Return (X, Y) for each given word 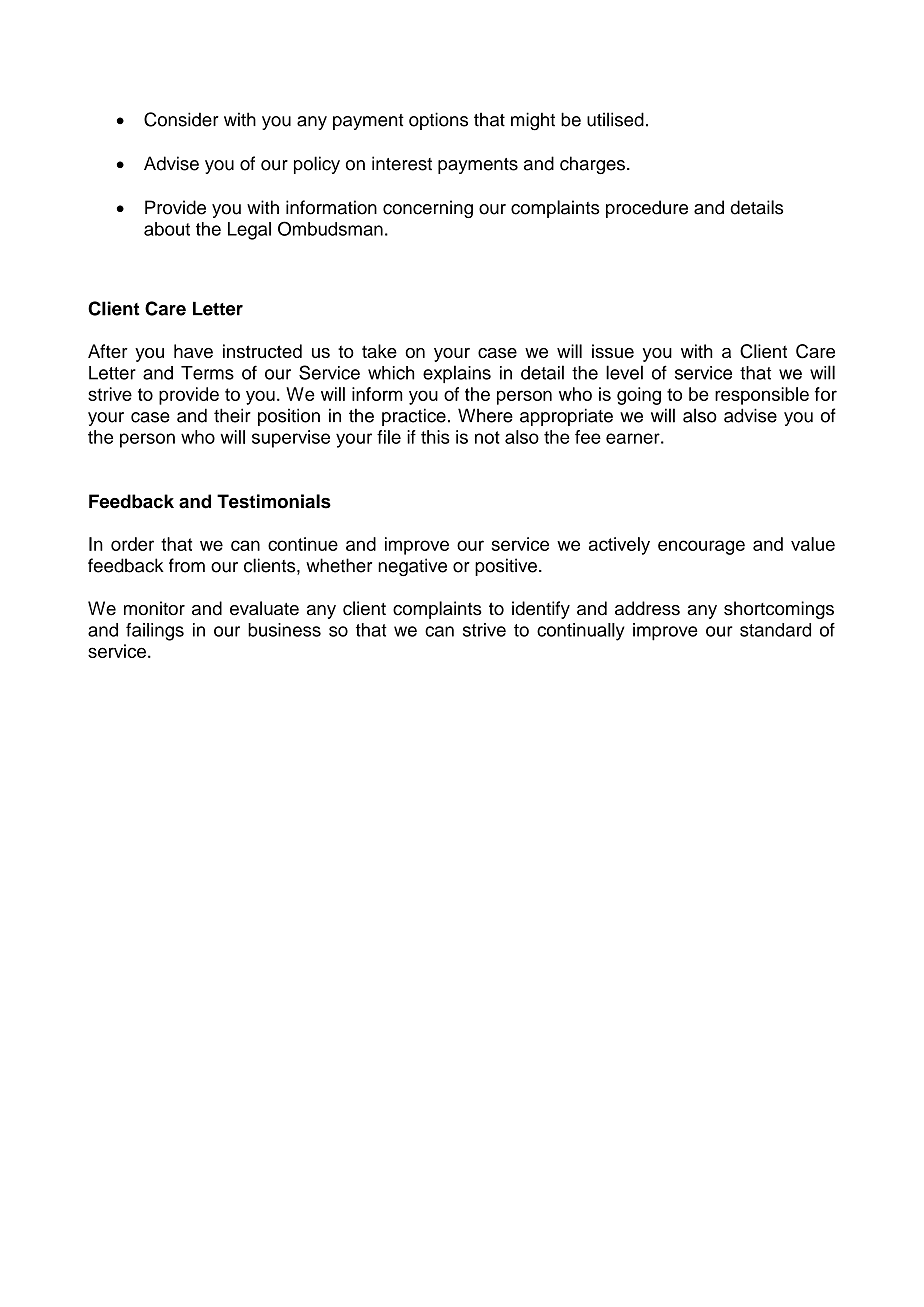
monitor (154, 608)
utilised (615, 119)
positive (506, 567)
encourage (701, 547)
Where (485, 415)
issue (613, 351)
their (232, 415)
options (438, 121)
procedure (647, 209)
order (132, 544)
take (379, 351)
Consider (181, 119)
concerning (428, 209)
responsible (762, 396)
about (167, 229)
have (193, 351)
